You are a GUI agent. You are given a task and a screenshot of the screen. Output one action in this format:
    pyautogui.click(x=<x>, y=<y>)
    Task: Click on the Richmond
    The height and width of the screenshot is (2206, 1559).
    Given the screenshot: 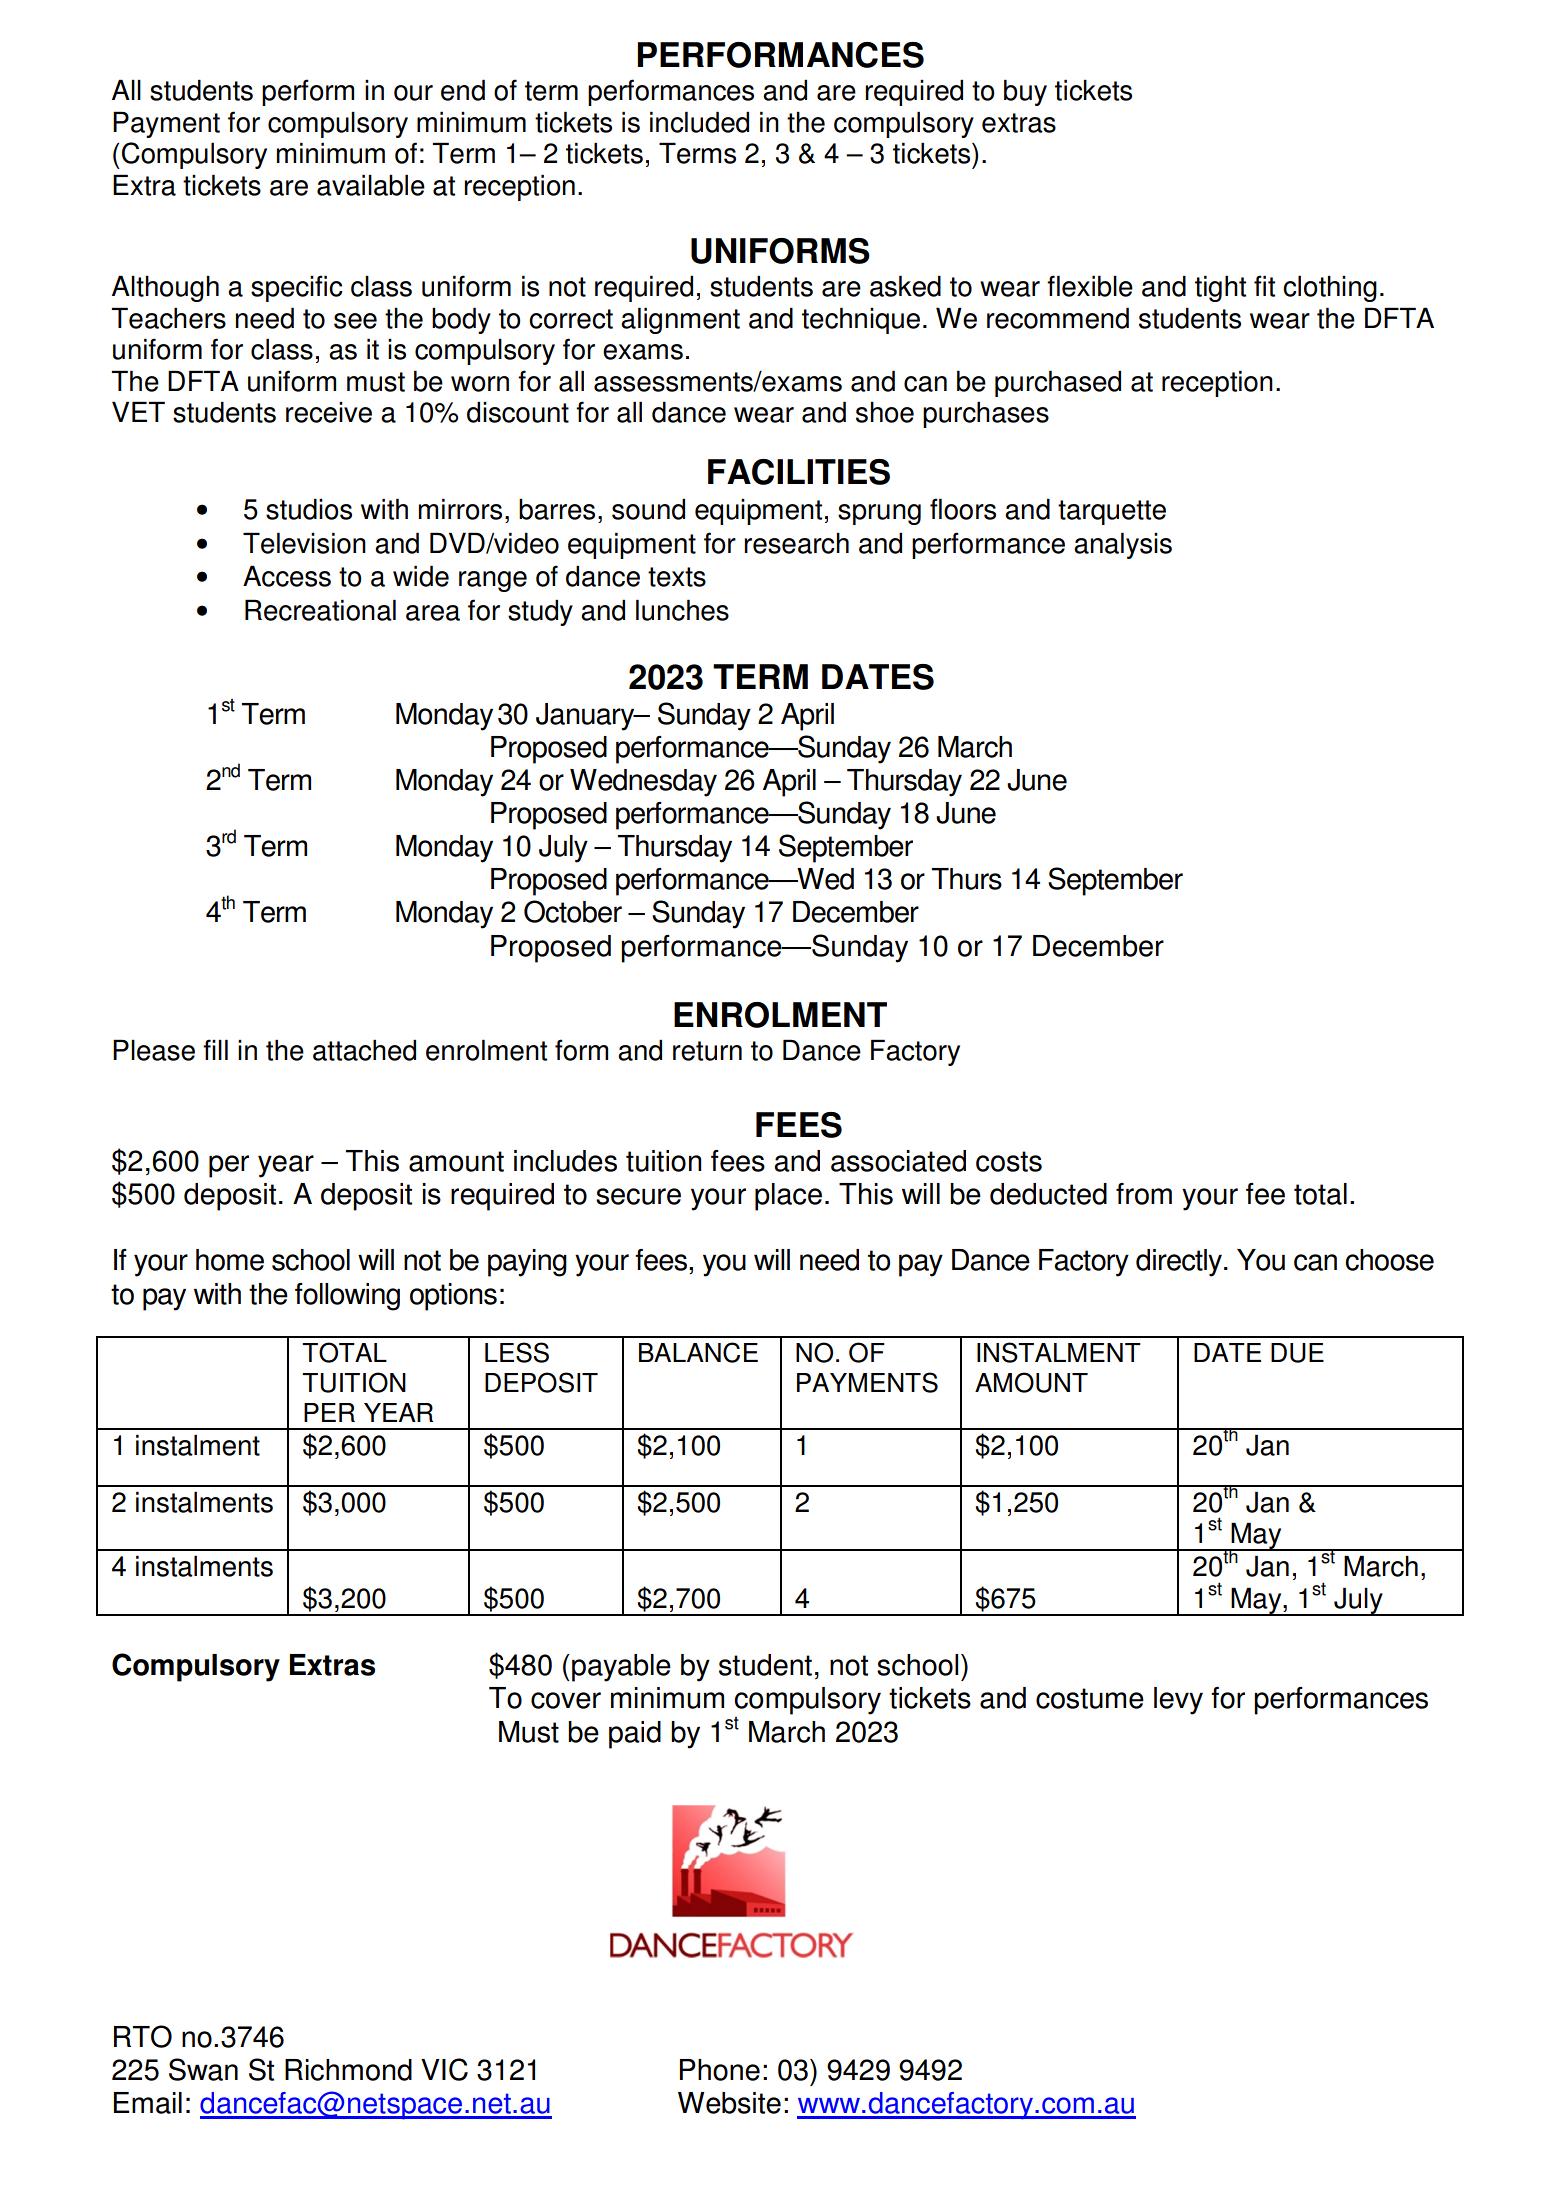 What is the action you would take?
    pyautogui.click(x=348, y=2070)
